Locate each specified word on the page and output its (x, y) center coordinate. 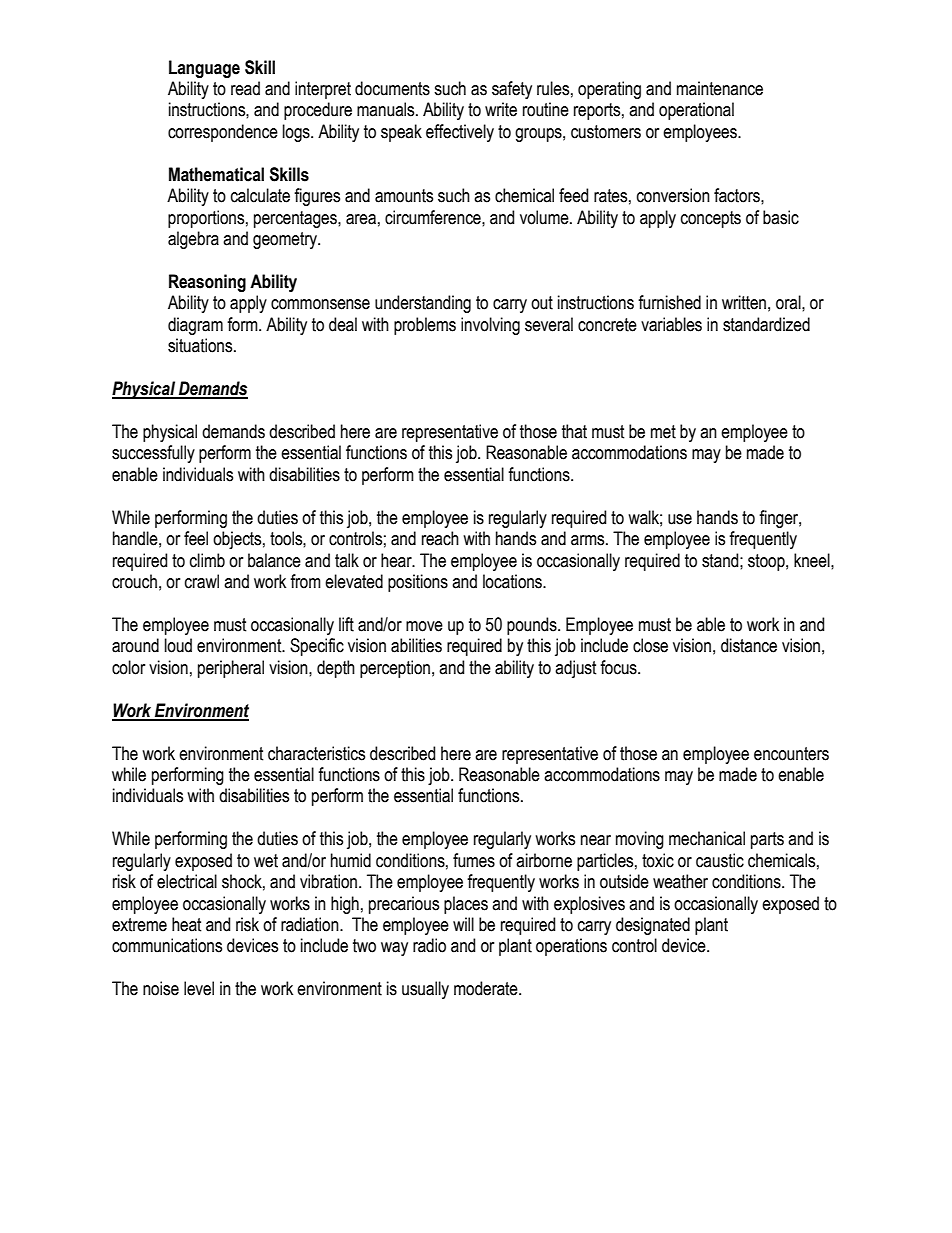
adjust (576, 669)
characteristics (316, 753)
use (680, 519)
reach (440, 538)
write (501, 109)
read (245, 88)
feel (196, 538)
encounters (791, 754)
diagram (195, 326)
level (199, 988)
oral (789, 302)
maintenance (720, 88)
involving (490, 326)
